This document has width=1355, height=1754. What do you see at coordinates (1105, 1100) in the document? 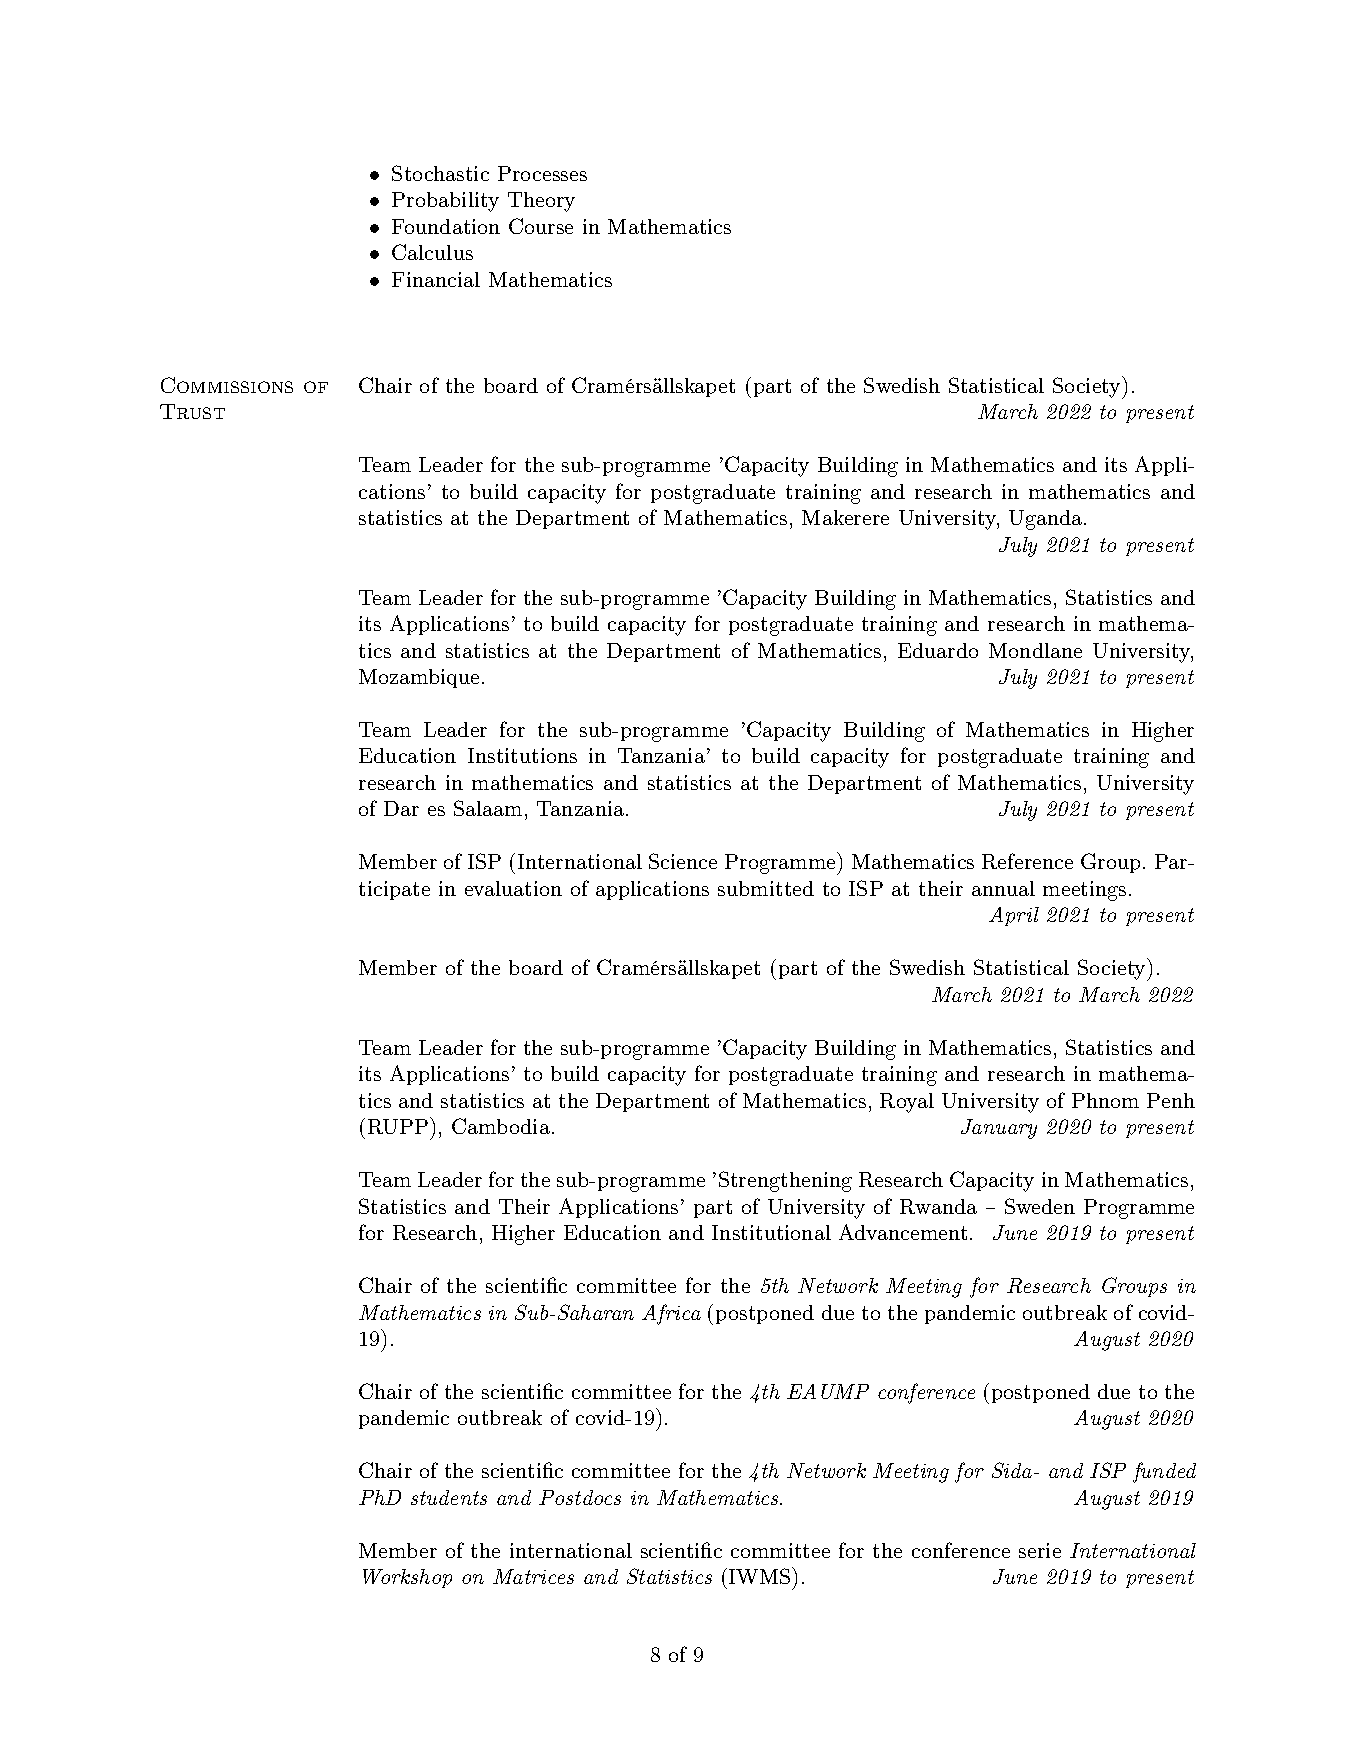
I see `Phnom` at bounding box center [1105, 1100].
